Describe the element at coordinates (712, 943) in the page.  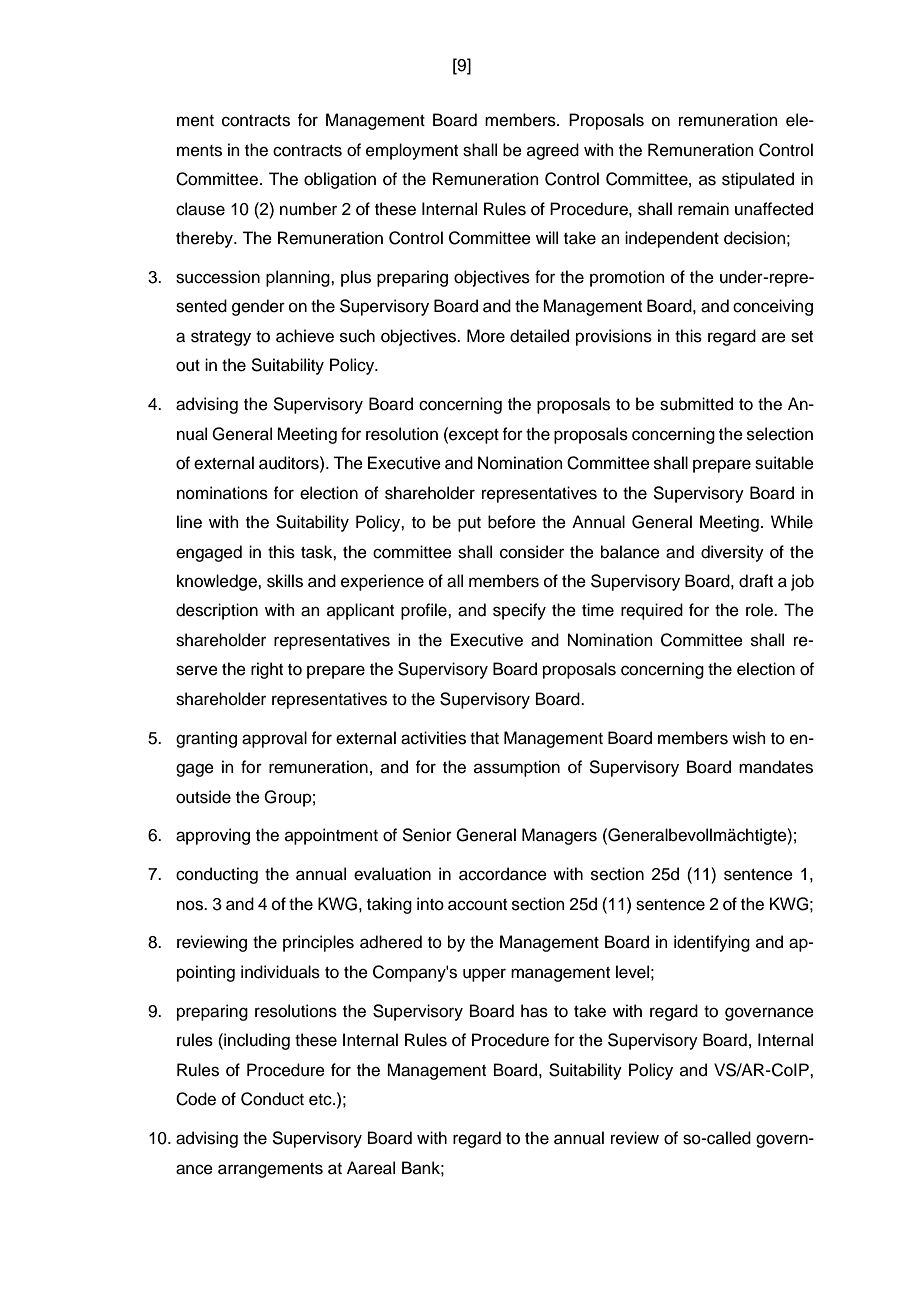
I see `identifying` at that location.
